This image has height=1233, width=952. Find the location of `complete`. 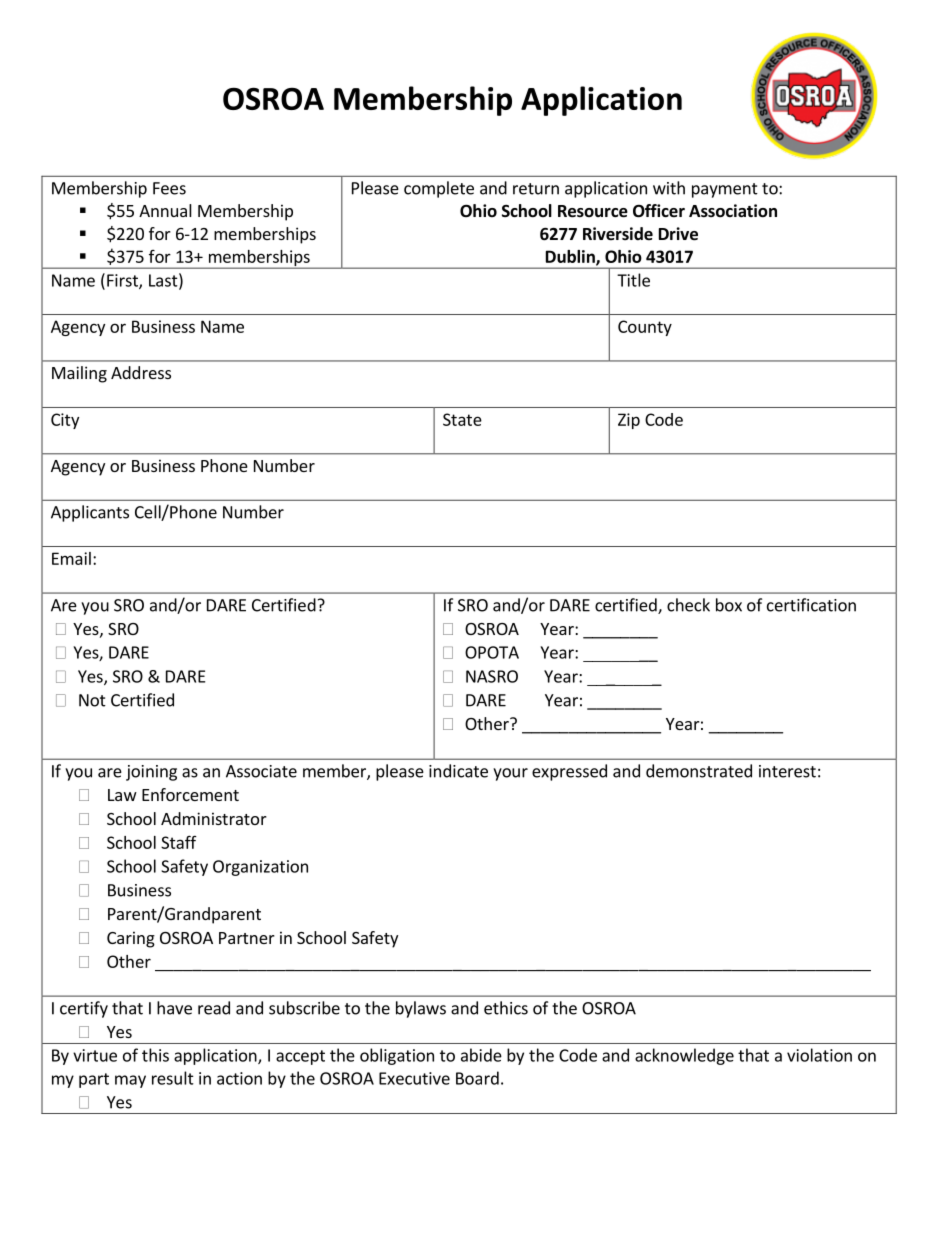

complete is located at coordinates (439, 189).
